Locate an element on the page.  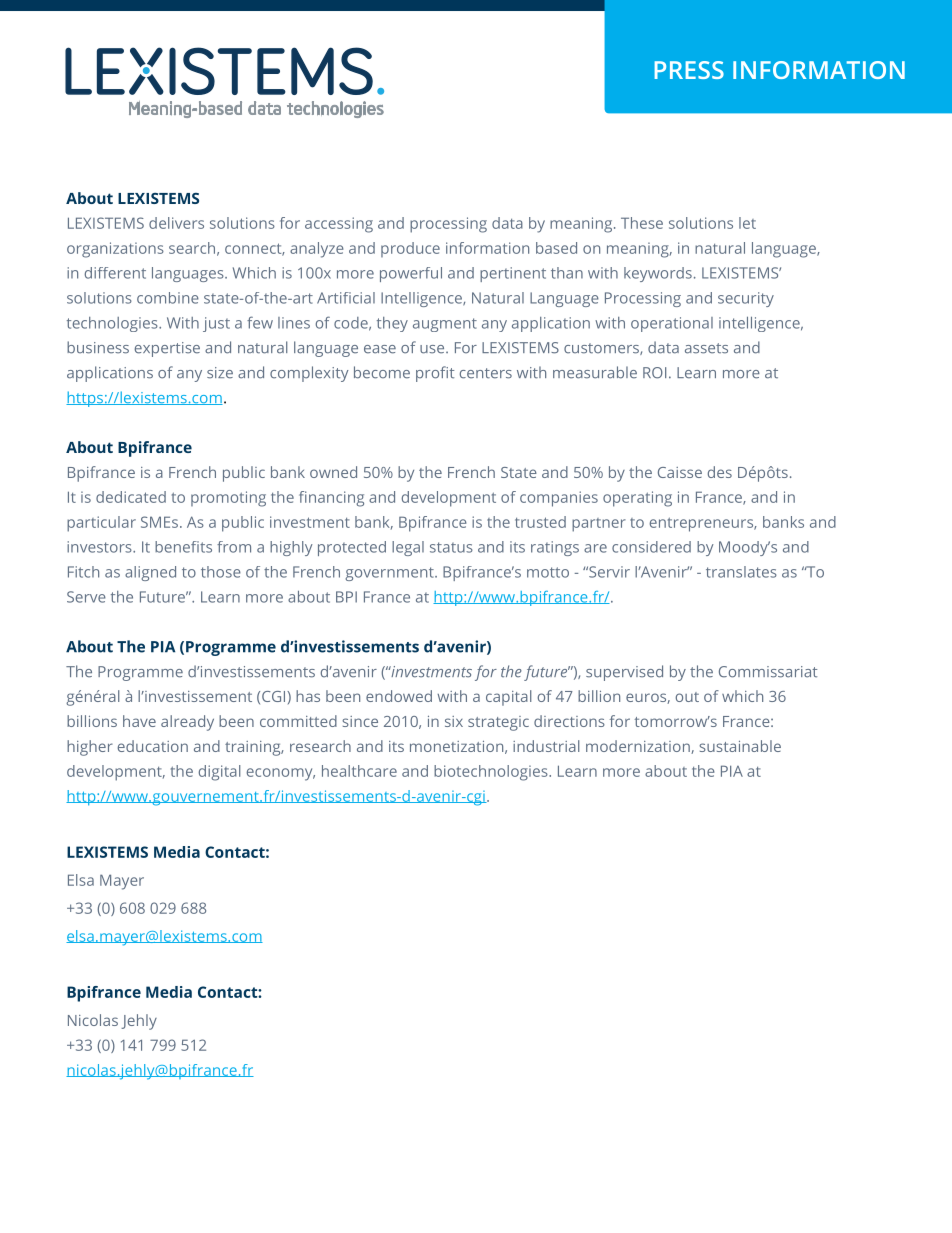
delivers is located at coordinates (176, 223).
